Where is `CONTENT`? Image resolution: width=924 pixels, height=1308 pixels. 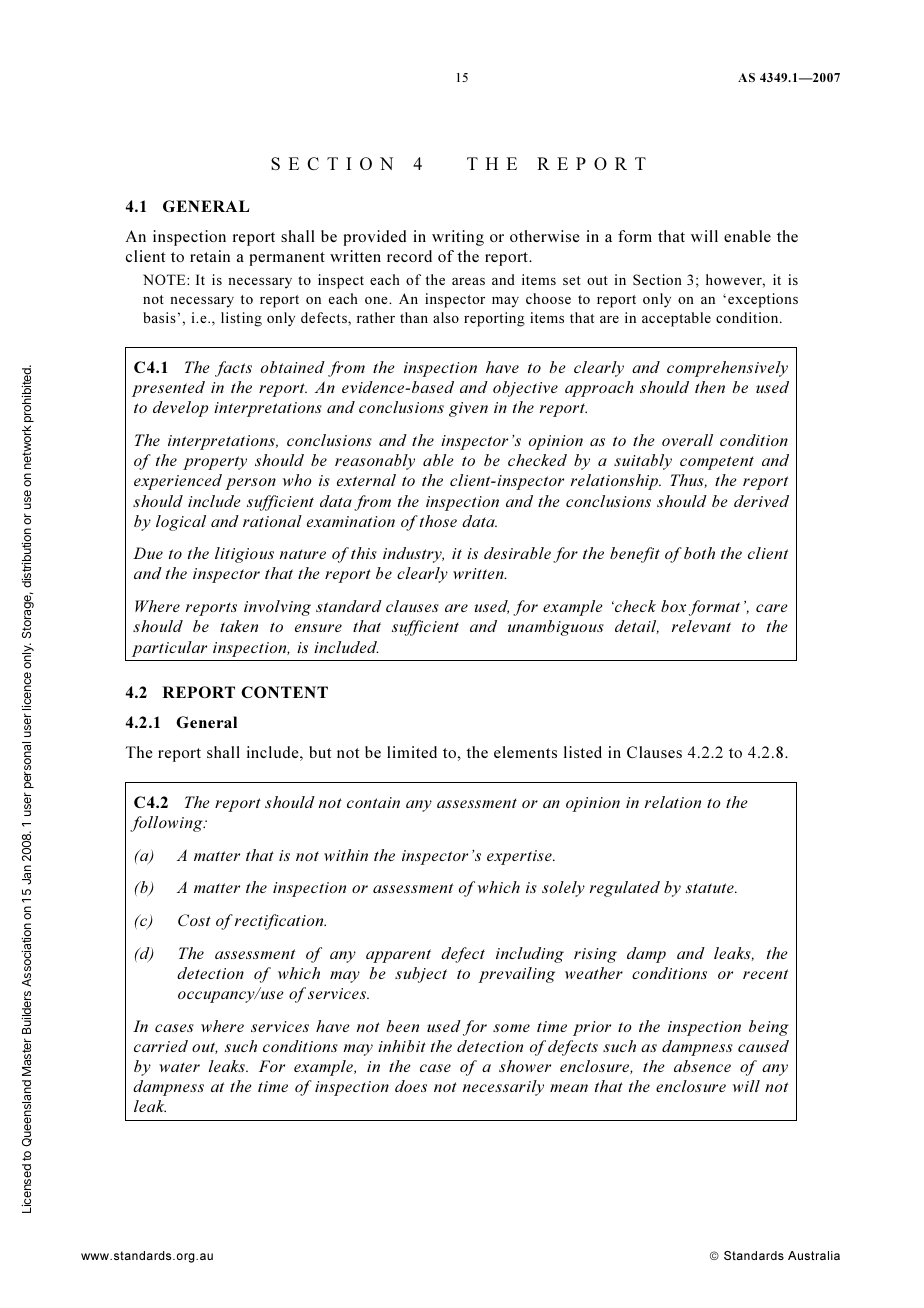 CONTENT is located at coordinates (284, 692).
